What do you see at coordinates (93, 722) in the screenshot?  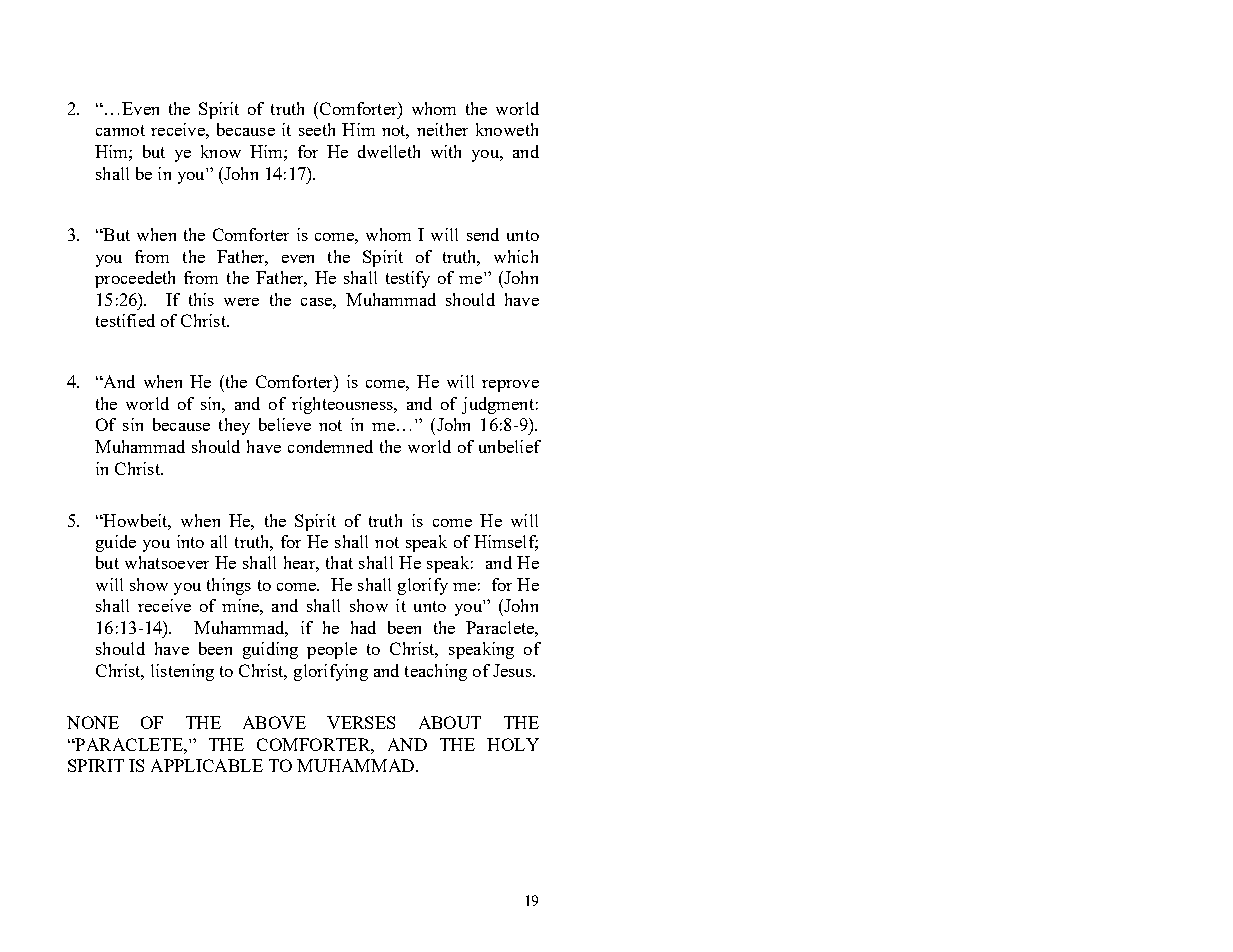 I see `NONE` at bounding box center [93, 722].
